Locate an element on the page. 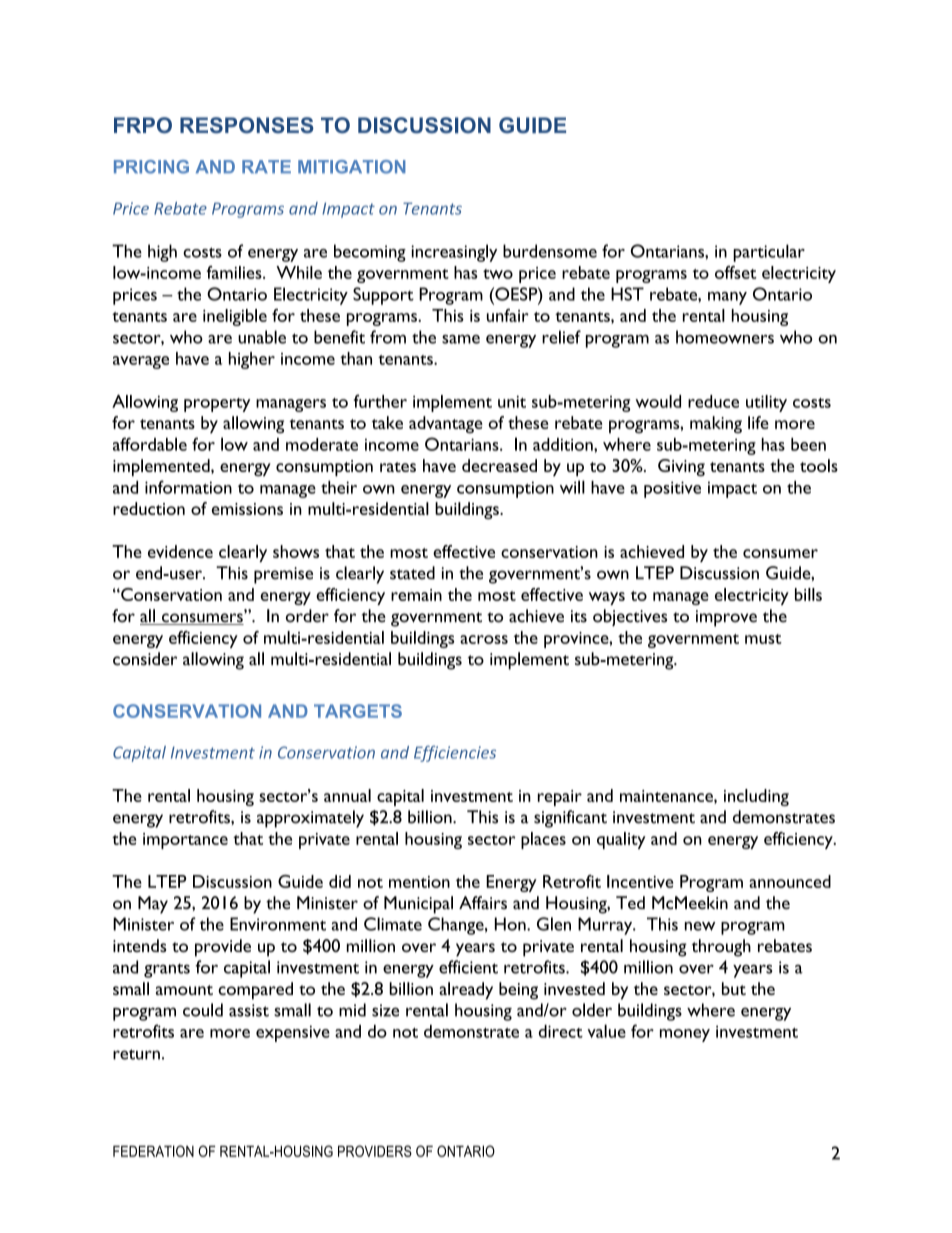  FEDERATION is located at coordinates (153, 1151).
